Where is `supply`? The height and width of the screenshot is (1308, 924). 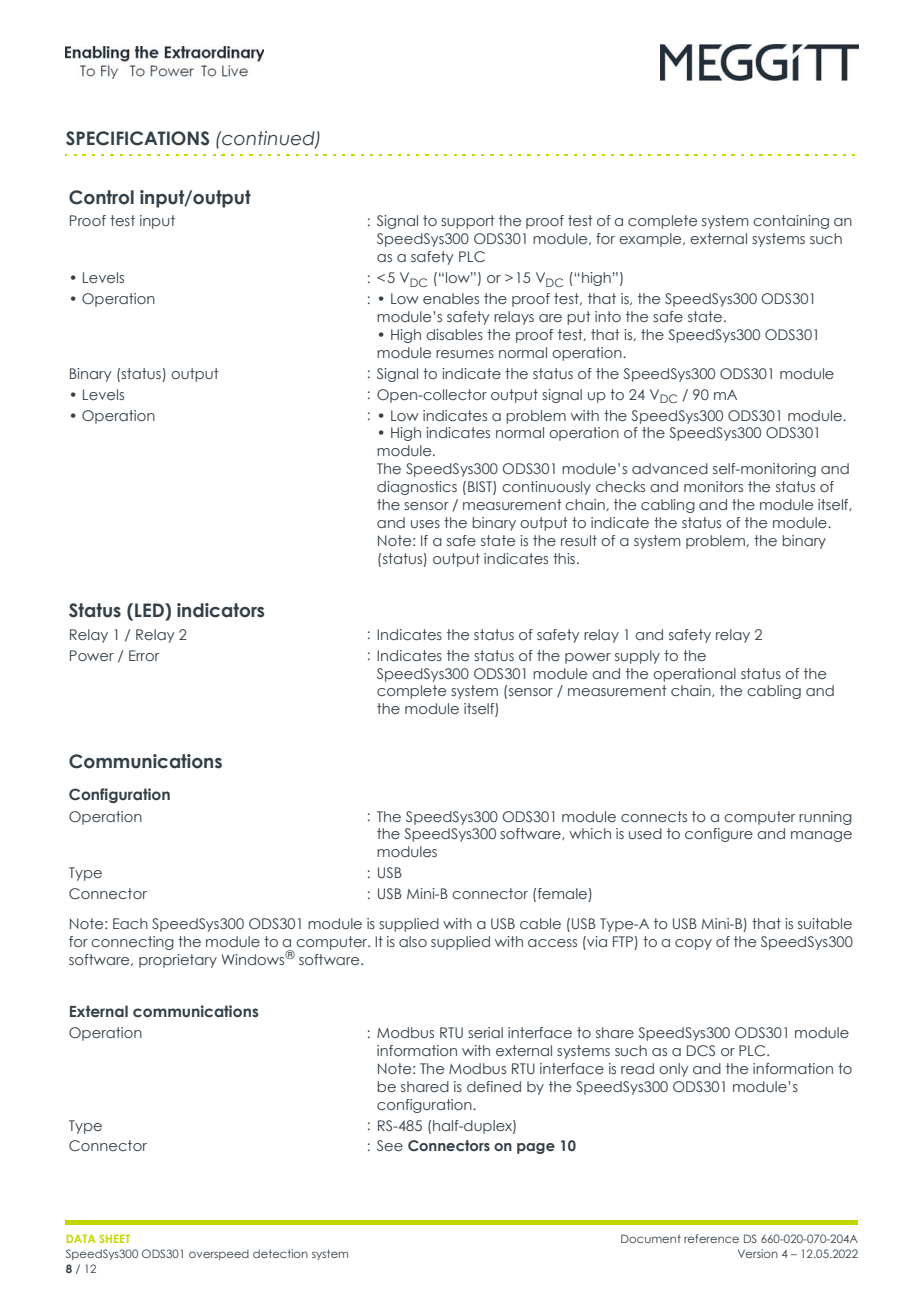 supply is located at coordinates (637, 657).
